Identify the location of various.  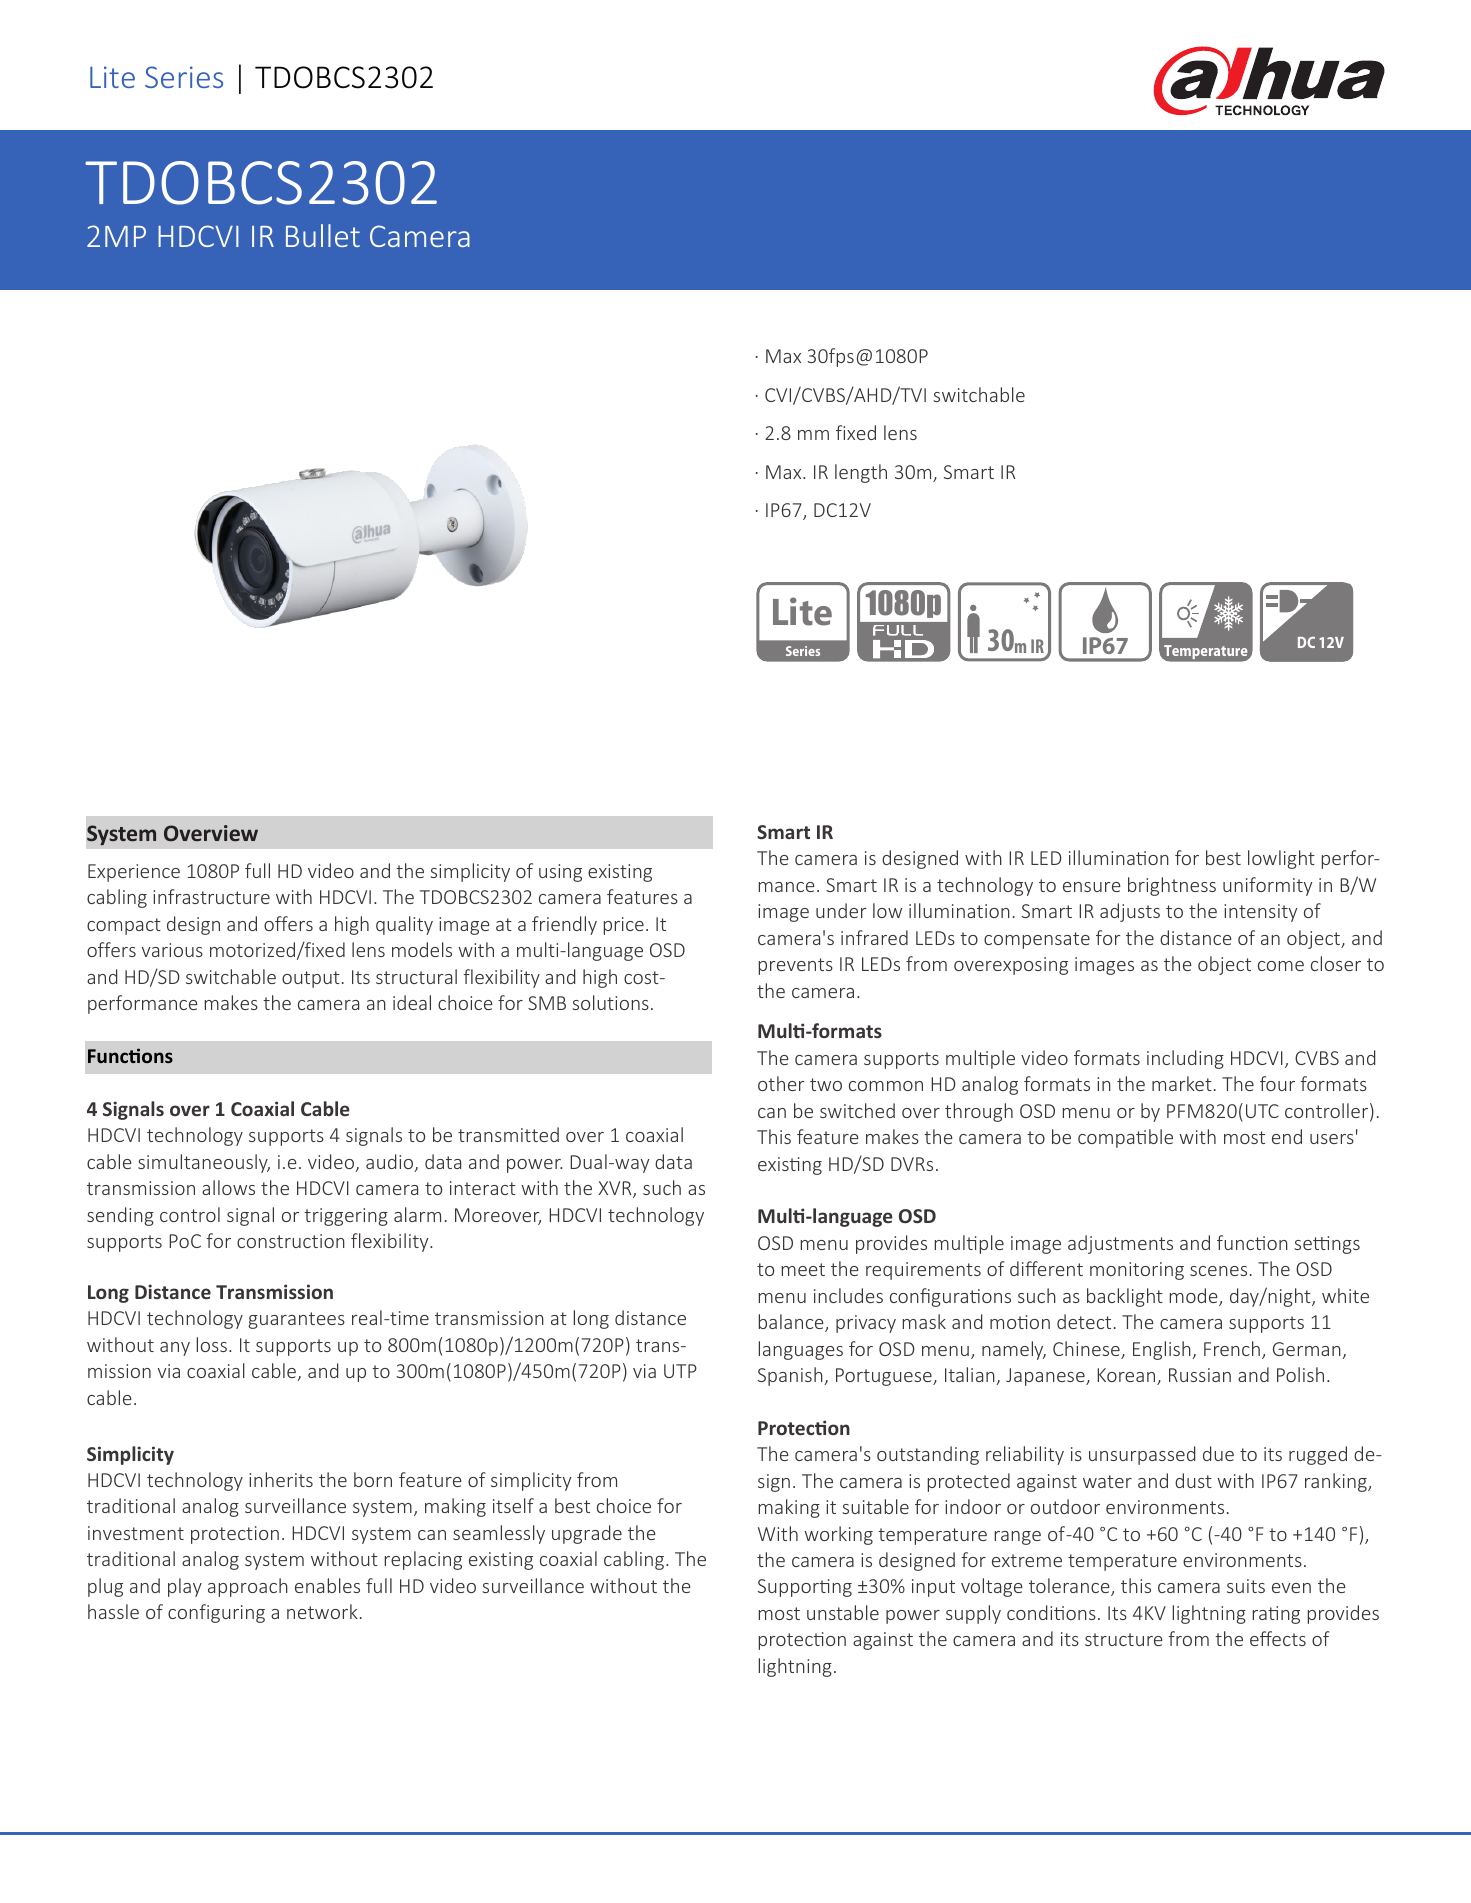
(172, 950).
